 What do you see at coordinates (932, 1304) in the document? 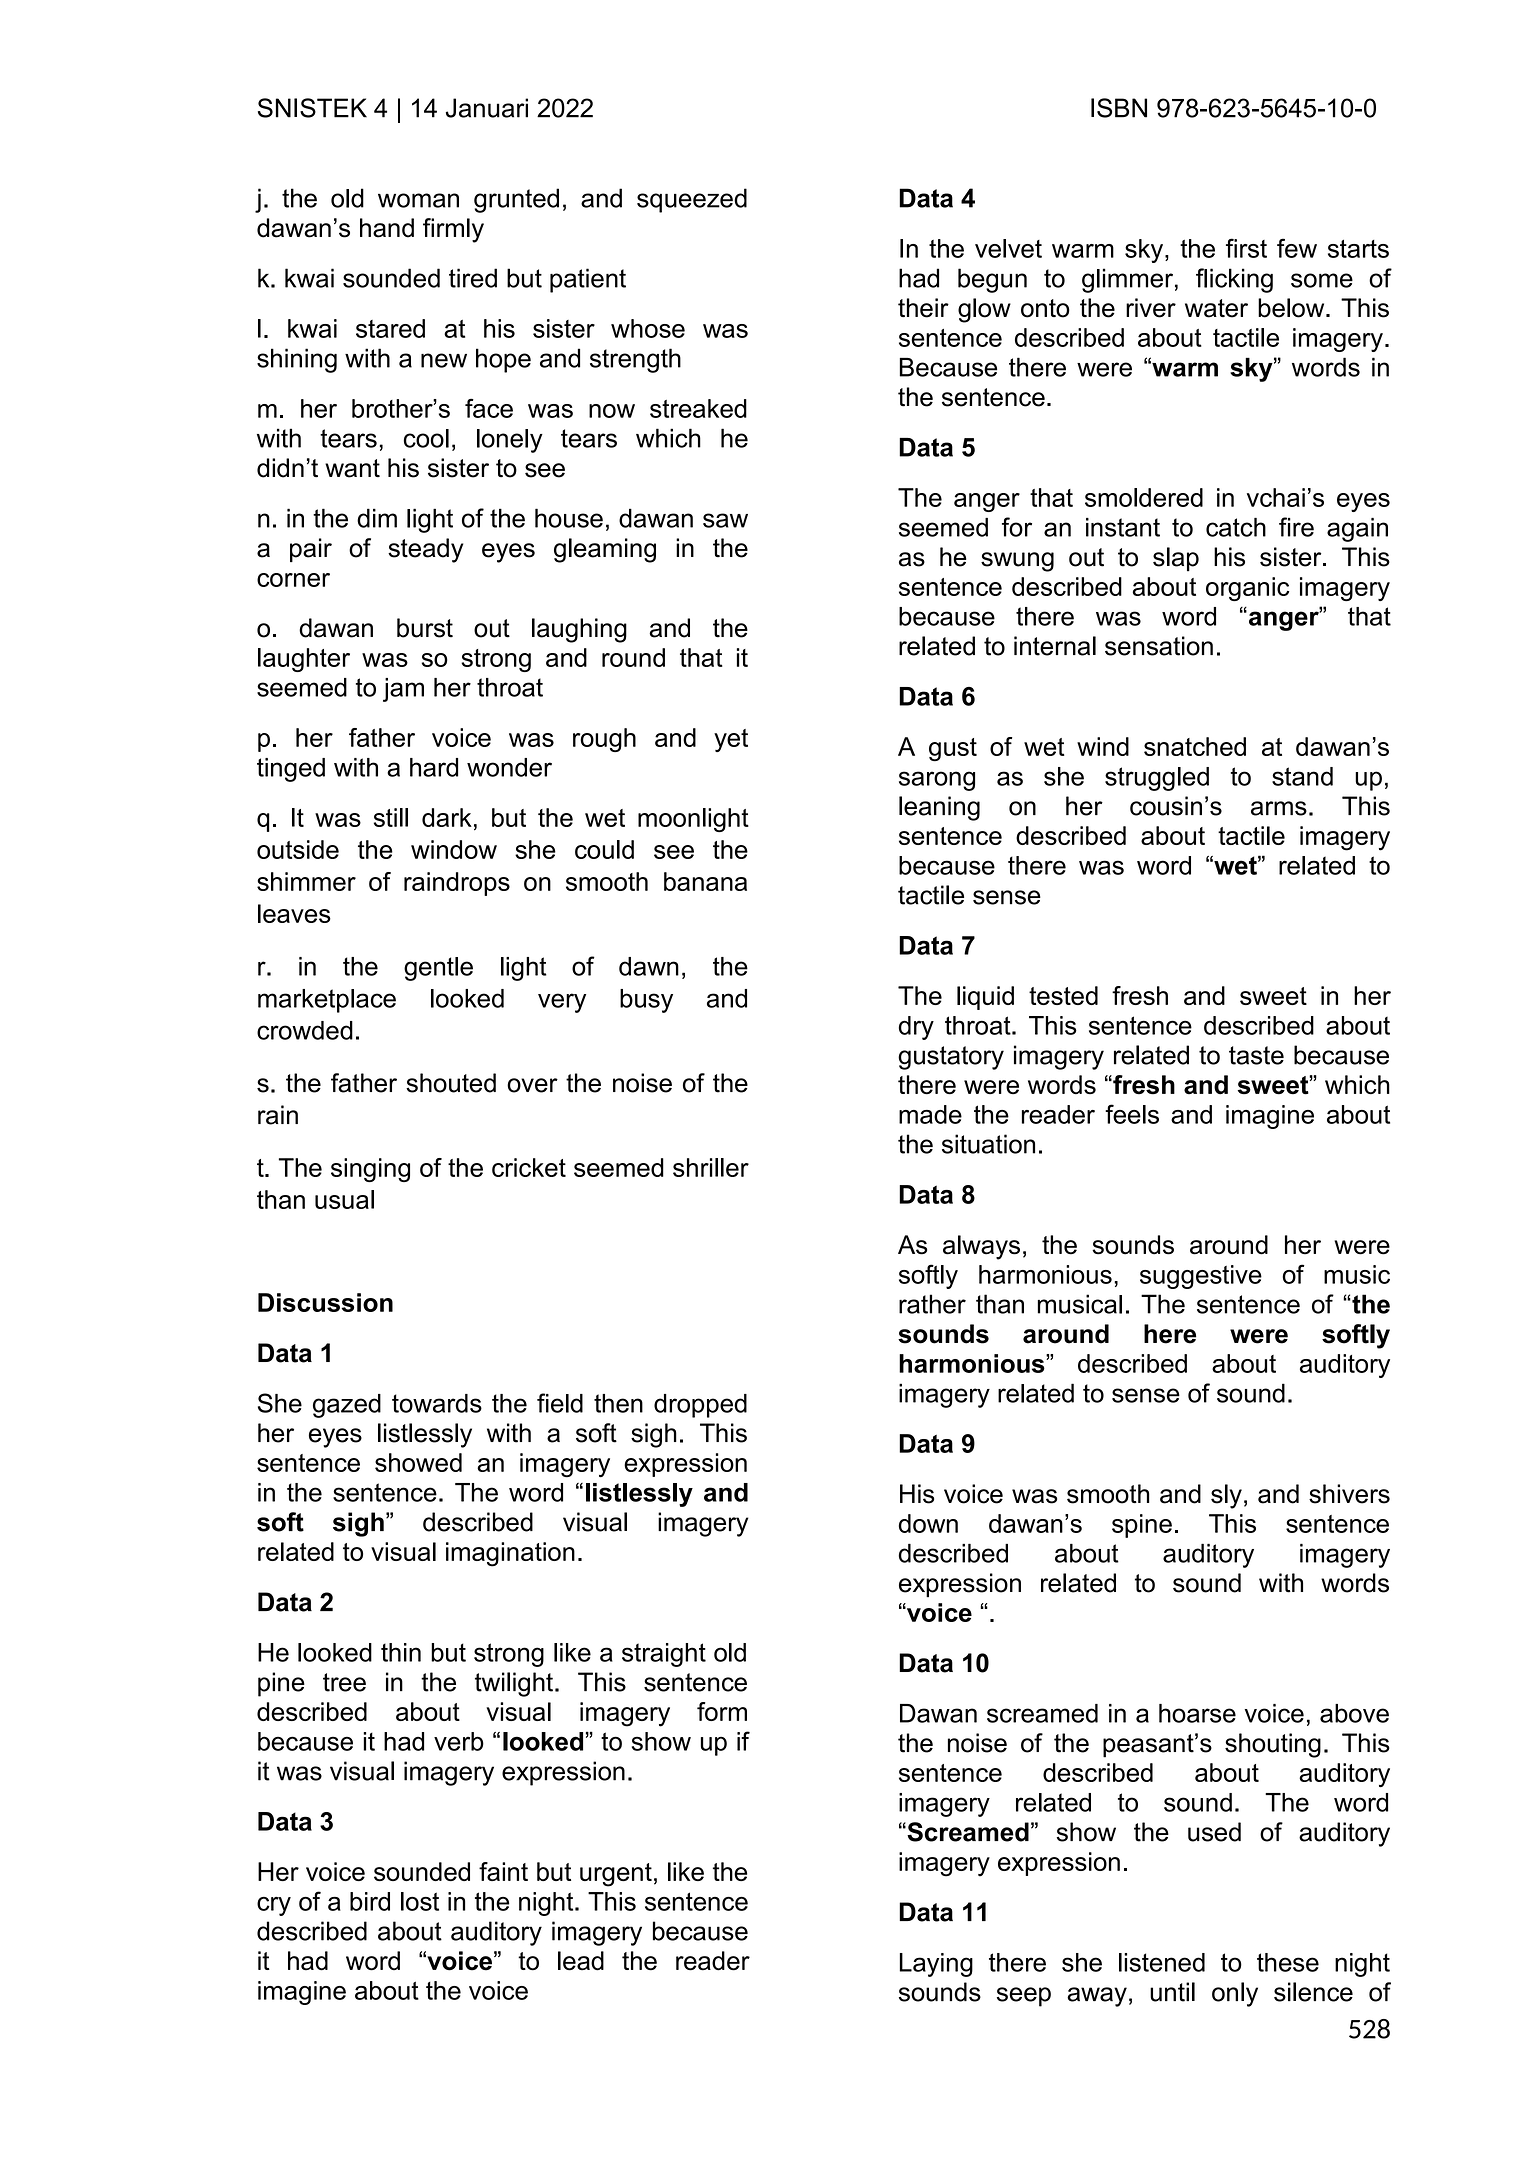
I see `rather` at bounding box center [932, 1304].
